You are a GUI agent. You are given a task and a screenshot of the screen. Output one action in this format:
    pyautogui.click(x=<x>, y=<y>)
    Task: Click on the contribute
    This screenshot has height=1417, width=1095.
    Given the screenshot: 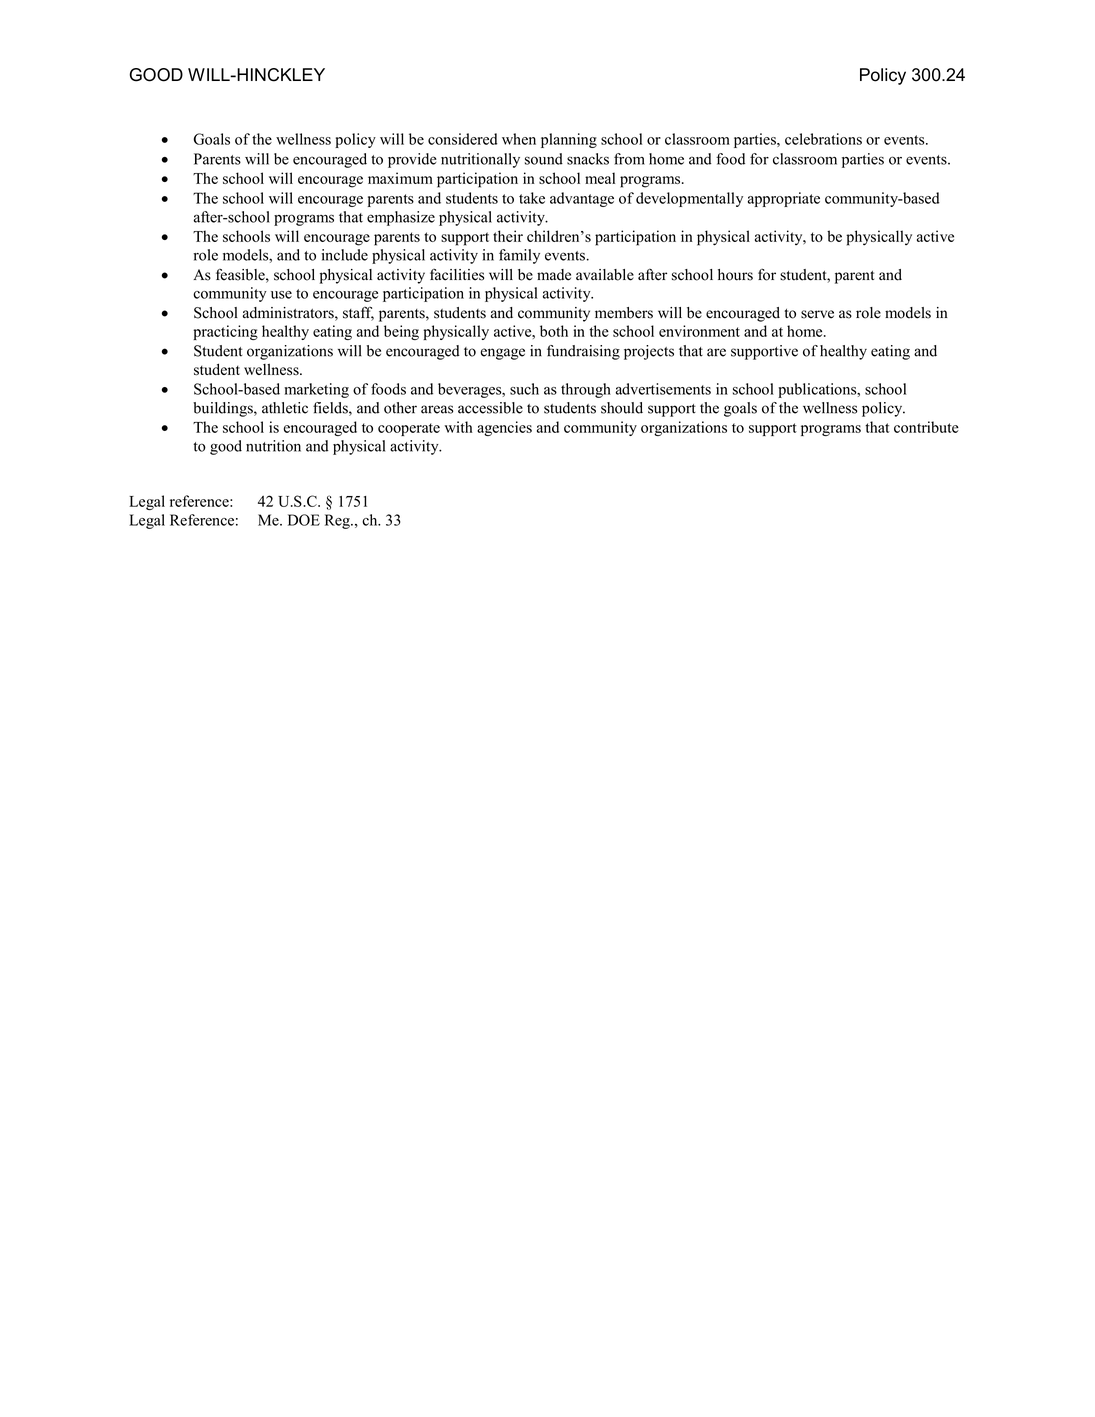 What is the action you would take?
    pyautogui.click(x=926, y=427)
